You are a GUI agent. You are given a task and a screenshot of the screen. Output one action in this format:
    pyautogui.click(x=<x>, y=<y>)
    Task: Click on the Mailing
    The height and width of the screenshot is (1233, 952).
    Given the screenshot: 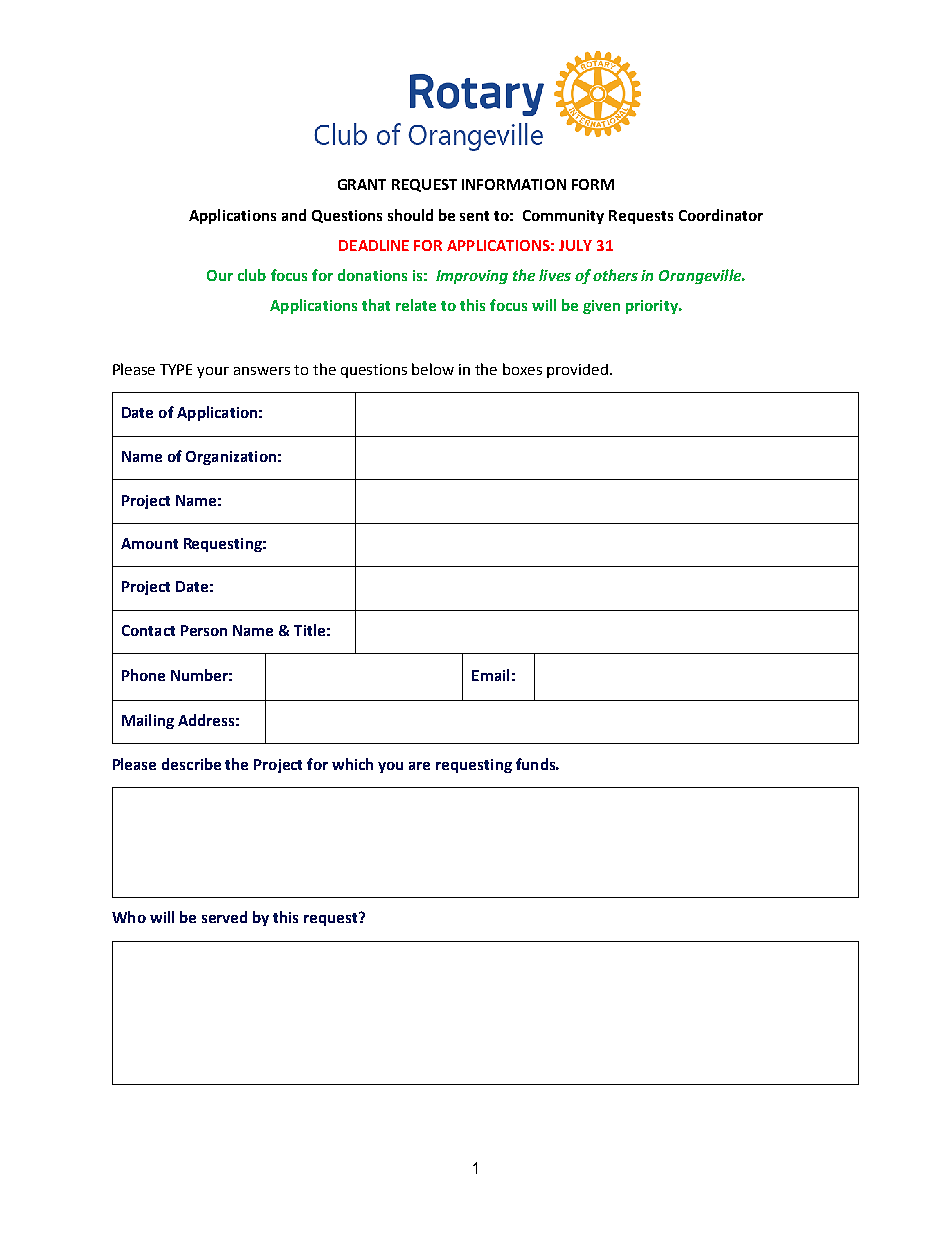 What is the action you would take?
    pyautogui.click(x=148, y=721)
